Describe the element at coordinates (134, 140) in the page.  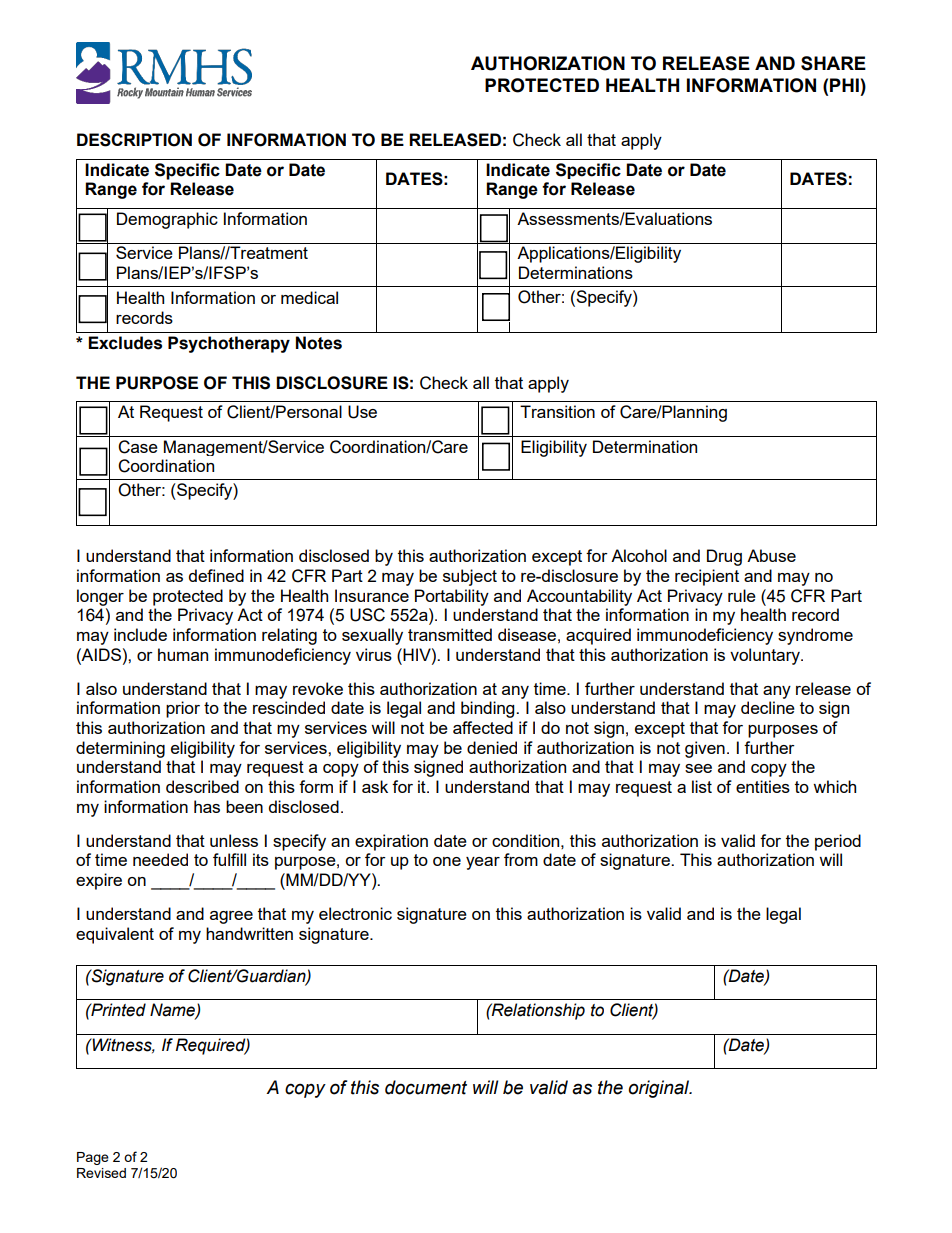
I see `DESCRIPTION` at that location.
